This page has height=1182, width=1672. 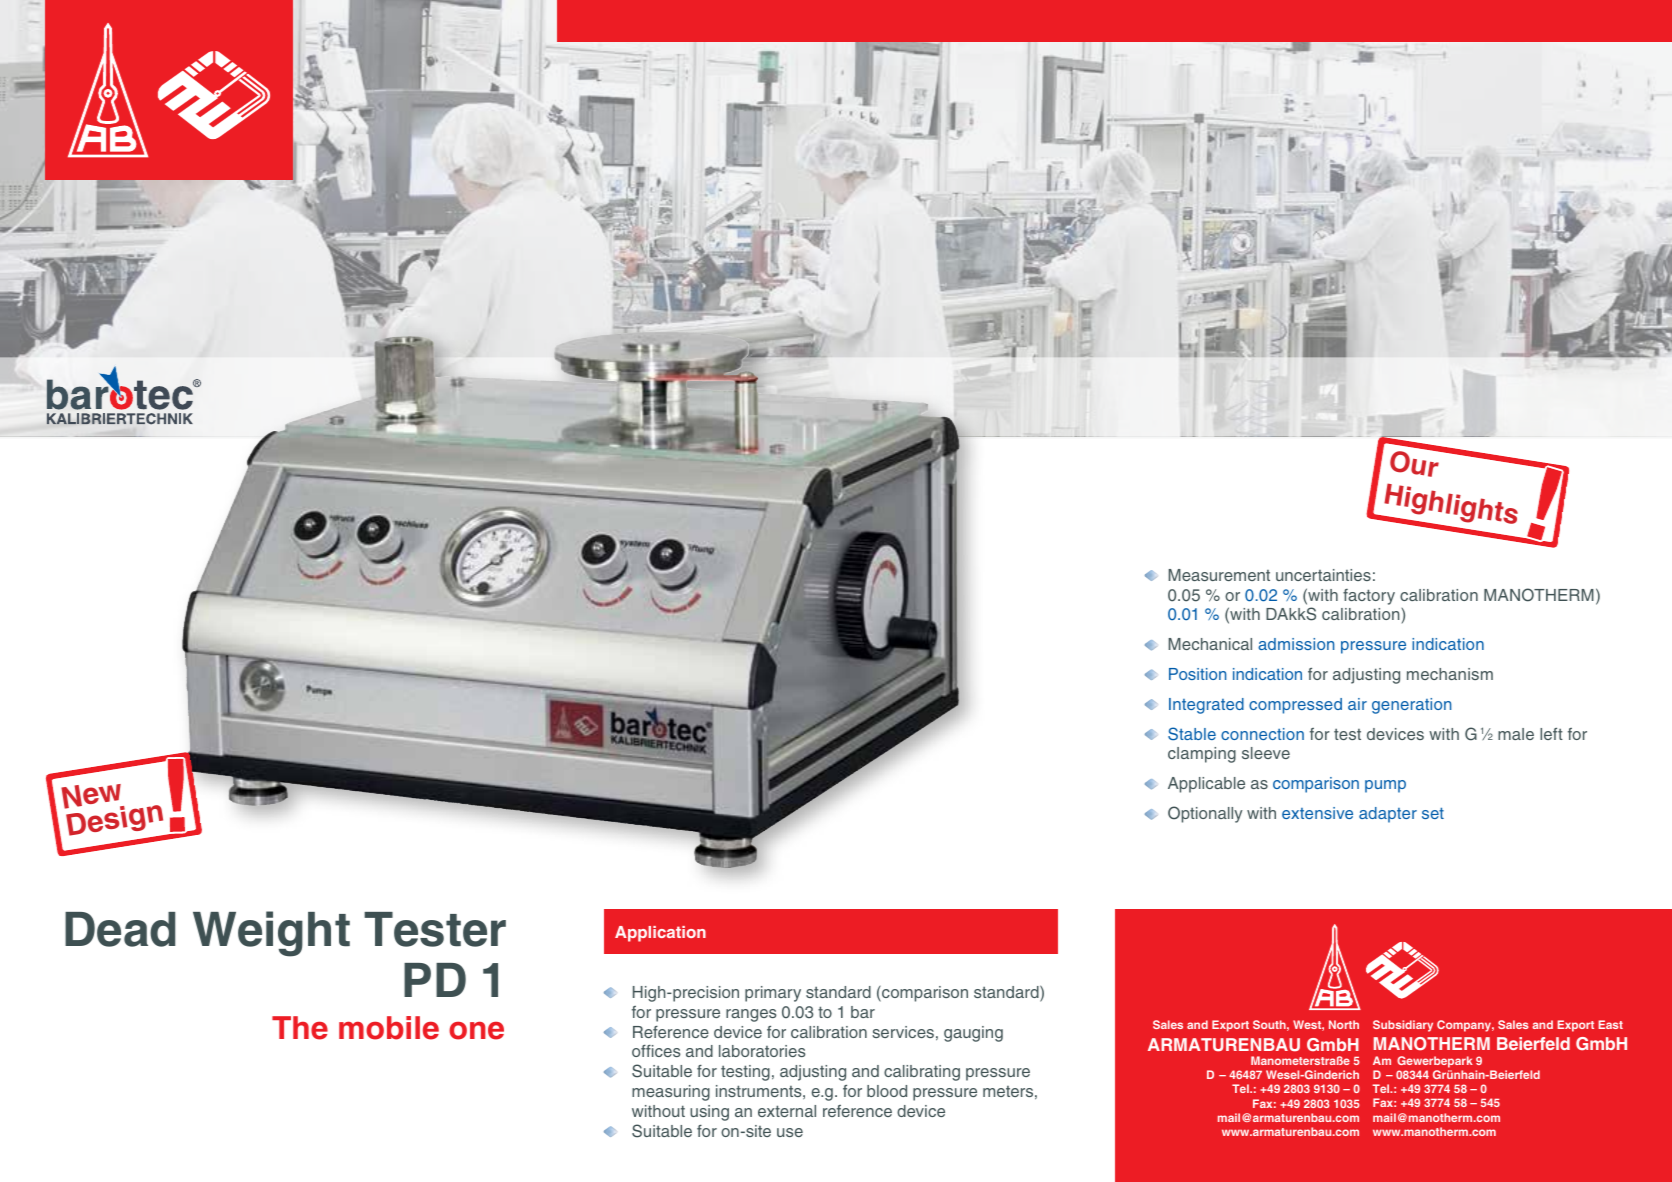 I want to click on Weight, so click(x=271, y=934).
